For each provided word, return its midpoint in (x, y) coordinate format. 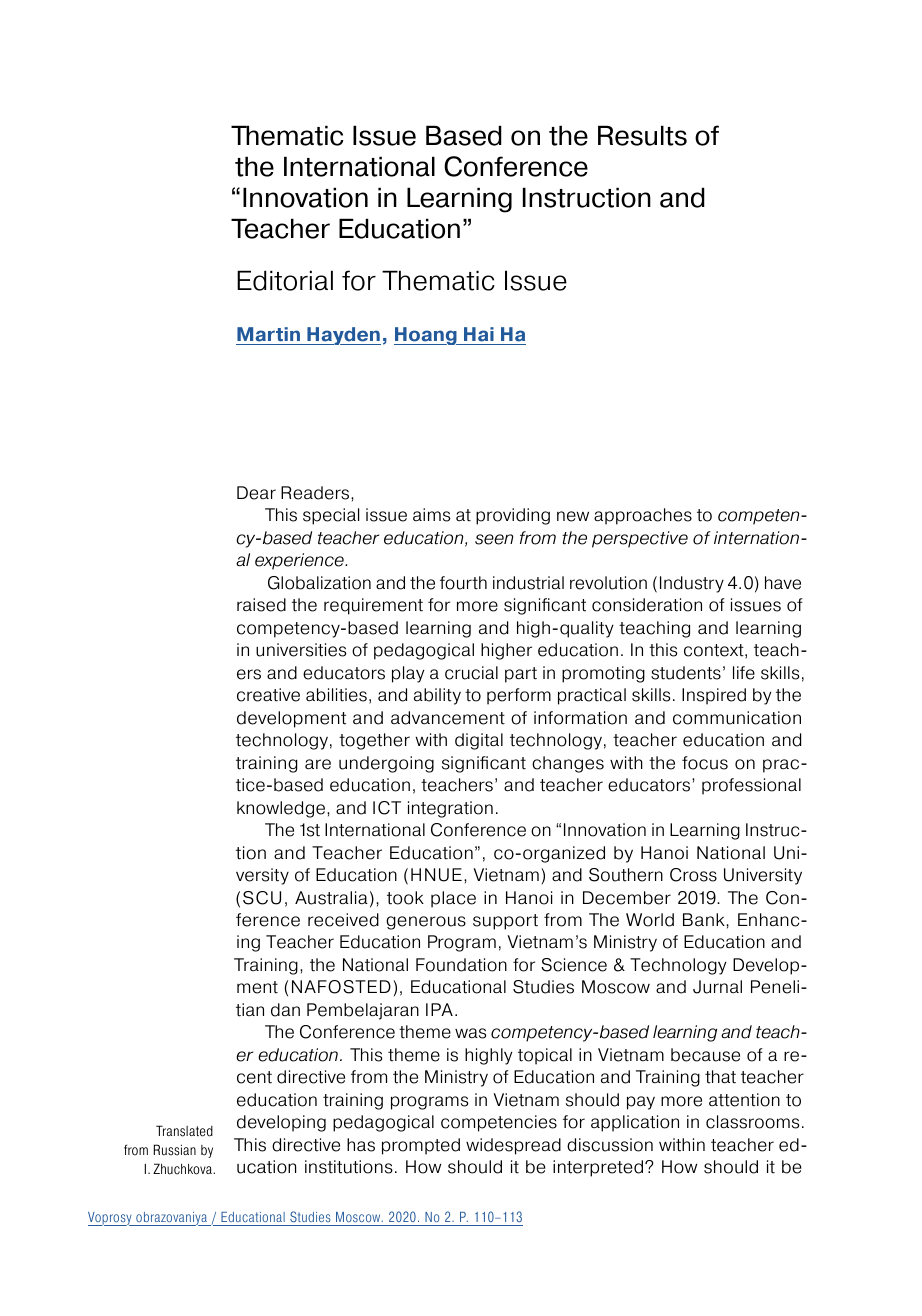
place (453, 899)
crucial (471, 673)
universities (301, 650)
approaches (643, 516)
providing (513, 516)
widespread (513, 1146)
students (686, 673)
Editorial (285, 280)
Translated (184, 1131)
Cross (693, 875)
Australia (331, 898)
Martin (269, 336)
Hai (479, 336)
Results (642, 135)
